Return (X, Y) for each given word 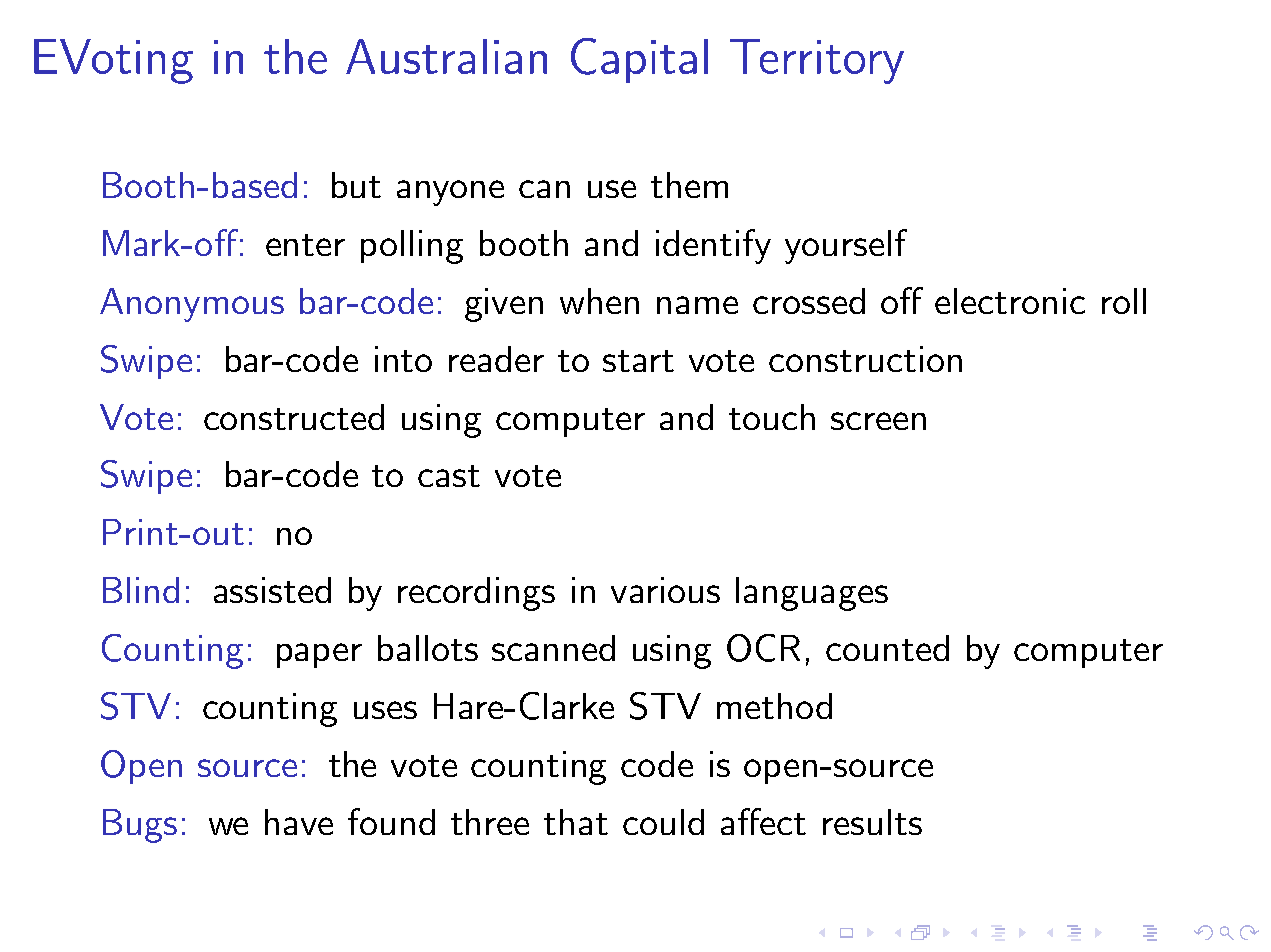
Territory (817, 61)
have (299, 822)
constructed (294, 417)
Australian (446, 56)
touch (772, 417)
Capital (639, 60)
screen (878, 421)
